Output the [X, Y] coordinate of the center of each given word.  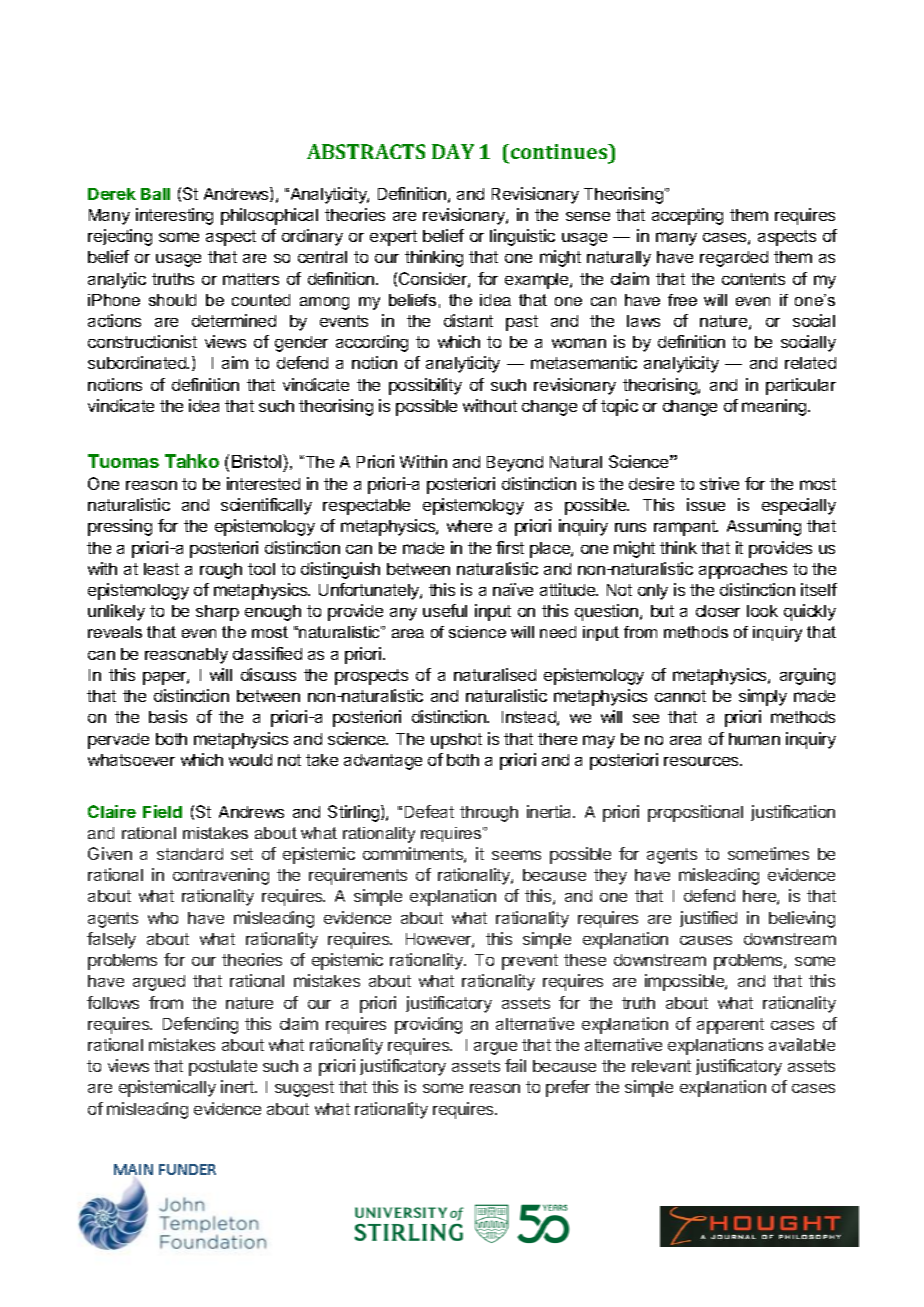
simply [763, 697]
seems [516, 855]
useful [445, 610]
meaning [775, 407]
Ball [155, 194]
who [163, 918]
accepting [687, 216]
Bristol [258, 461]
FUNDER [187, 1169]
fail [515, 1065]
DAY [453, 151]
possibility [425, 386]
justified [708, 919]
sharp [217, 613]
